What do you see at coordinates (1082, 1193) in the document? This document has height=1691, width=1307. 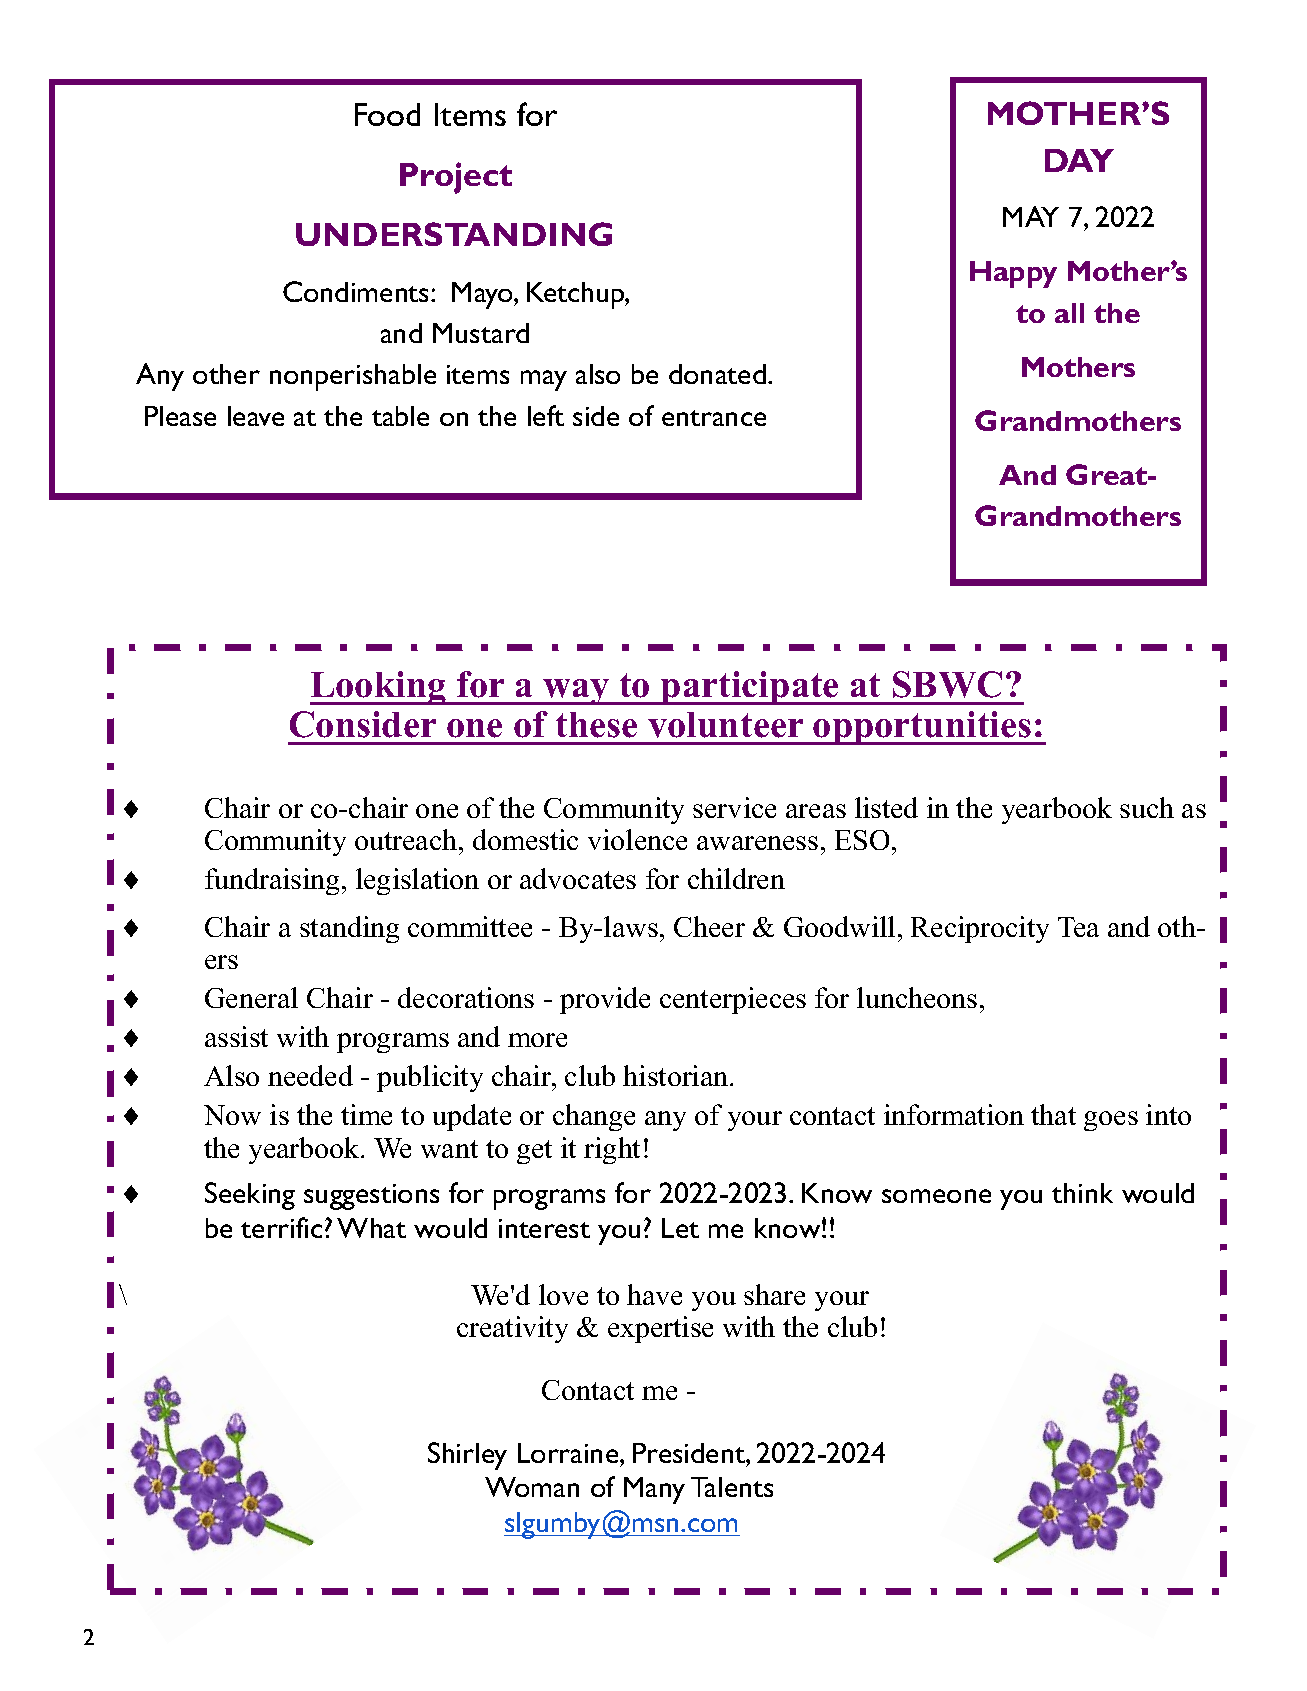 I see `think` at bounding box center [1082, 1193].
